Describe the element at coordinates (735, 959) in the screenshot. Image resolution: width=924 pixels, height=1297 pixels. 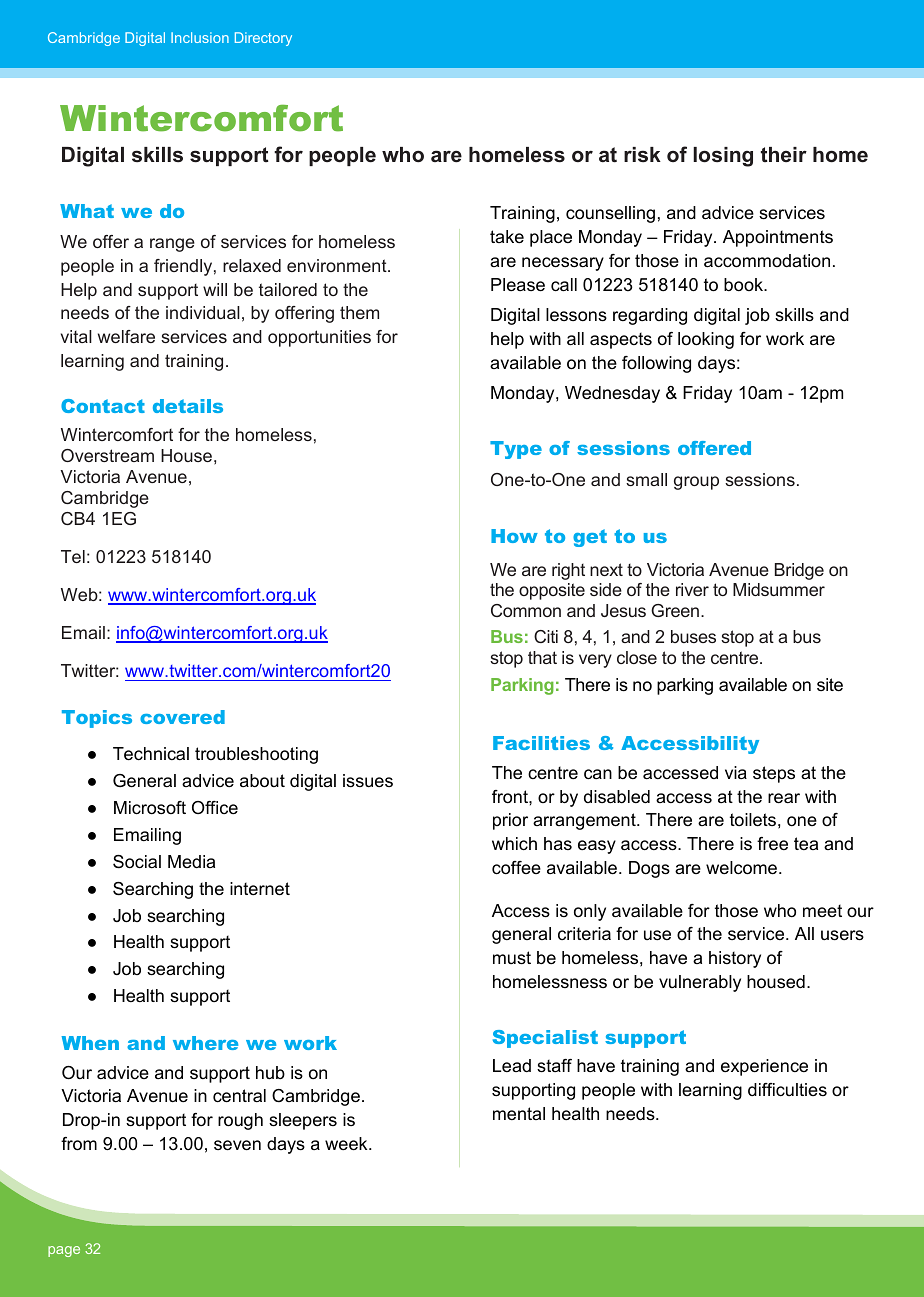
I see `history` at that location.
